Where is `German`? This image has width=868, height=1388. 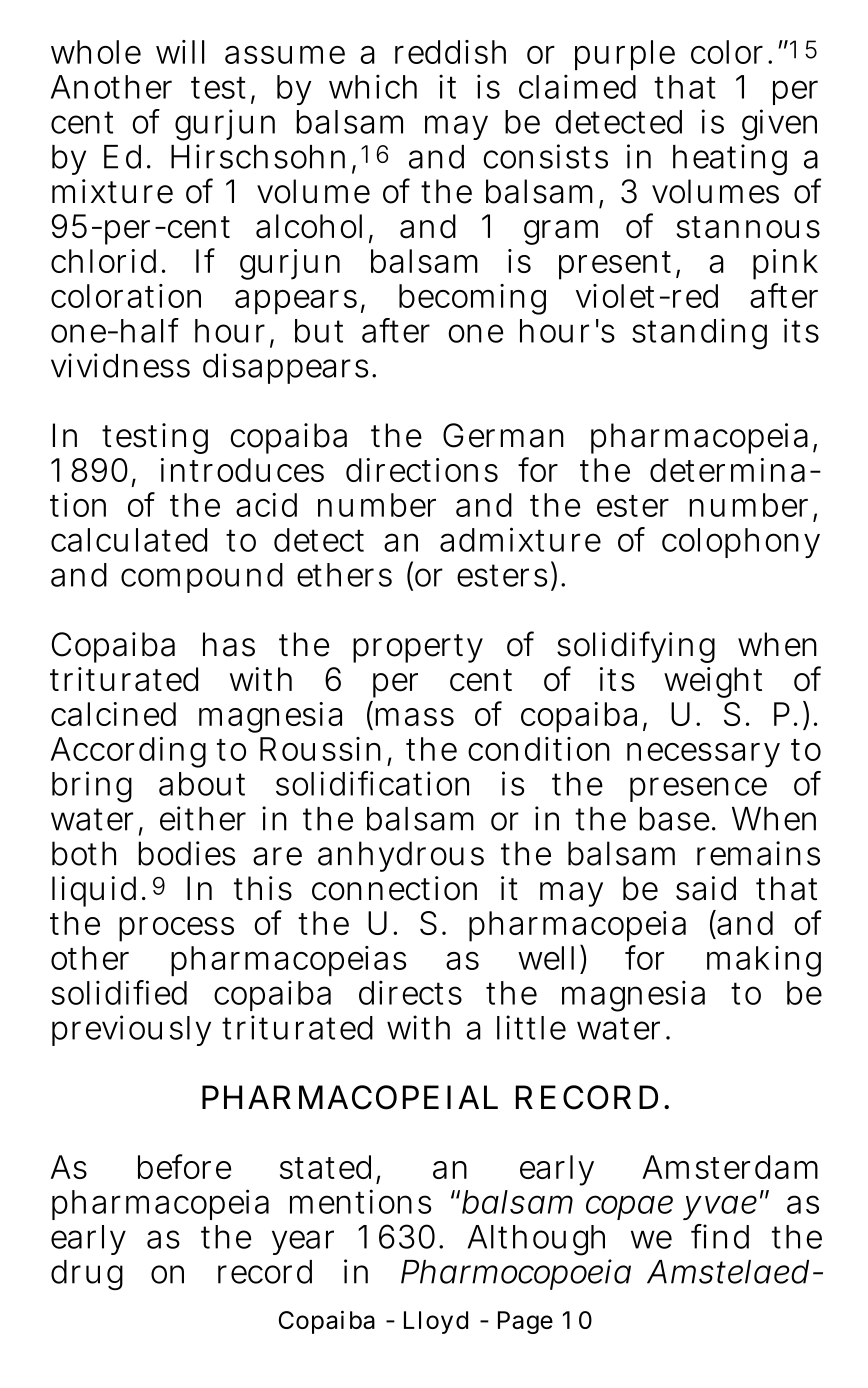 German is located at coordinates (503, 435).
